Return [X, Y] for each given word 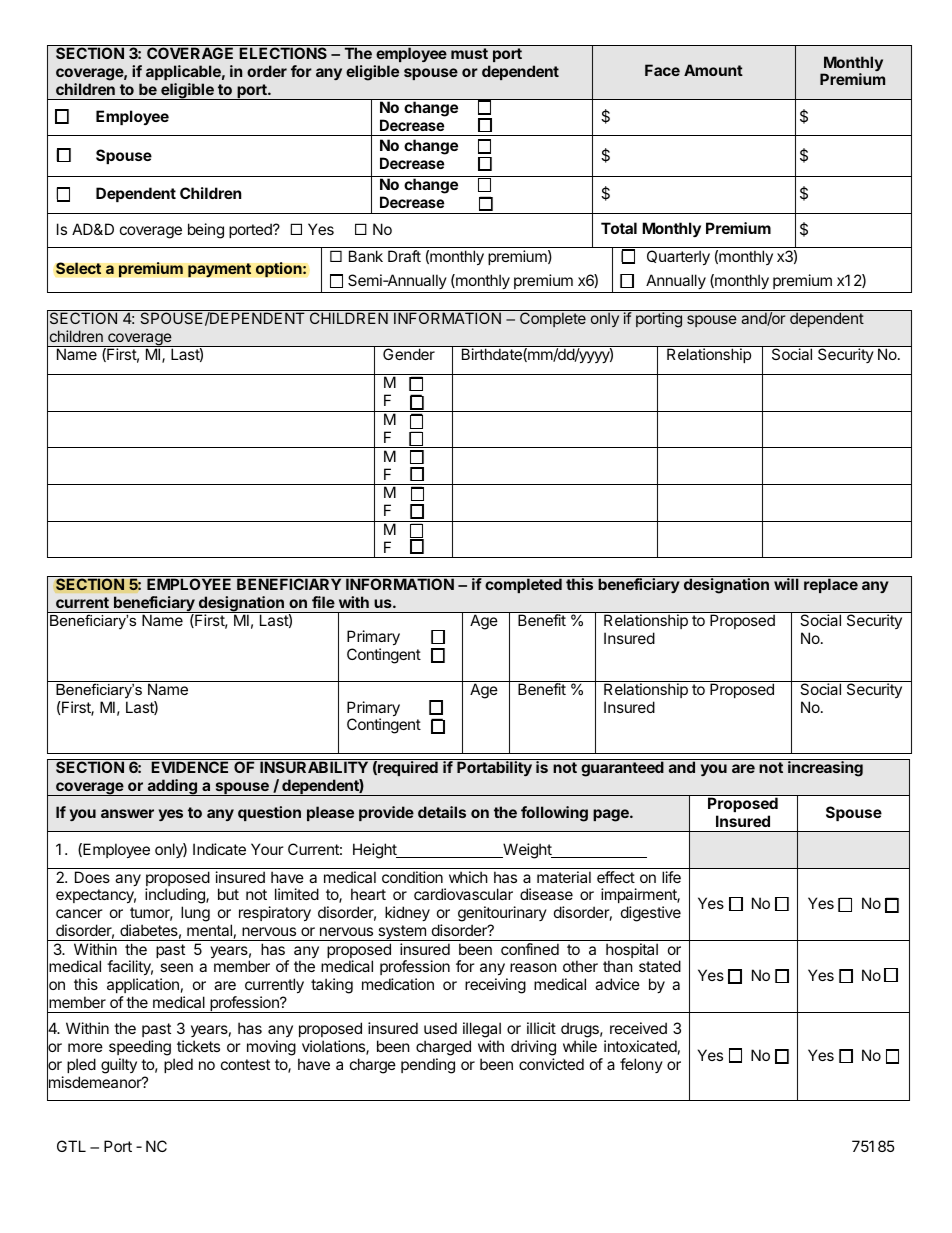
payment [220, 270]
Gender [409, 354]
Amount [713, 70]
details [442, 812]
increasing [825, 769]
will [786, 584]
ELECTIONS [283, 53]
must [469, 53]
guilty [119, 1066]
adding [172, 787]
